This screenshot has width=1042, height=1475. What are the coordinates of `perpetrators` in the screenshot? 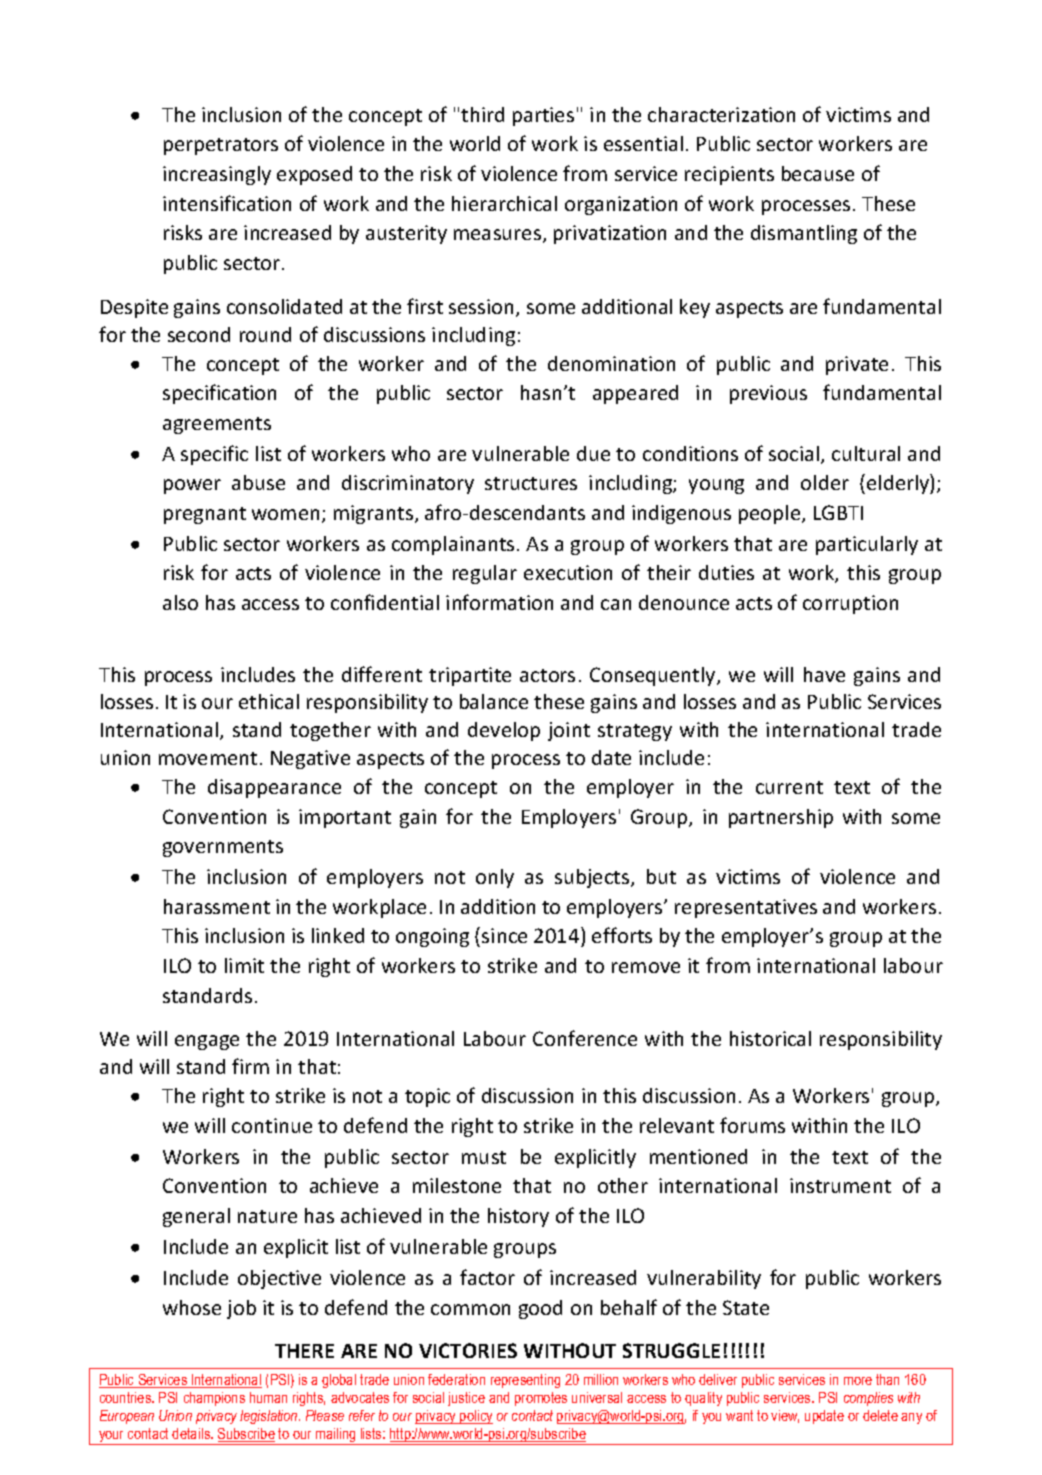 It's located at (221, 146).
